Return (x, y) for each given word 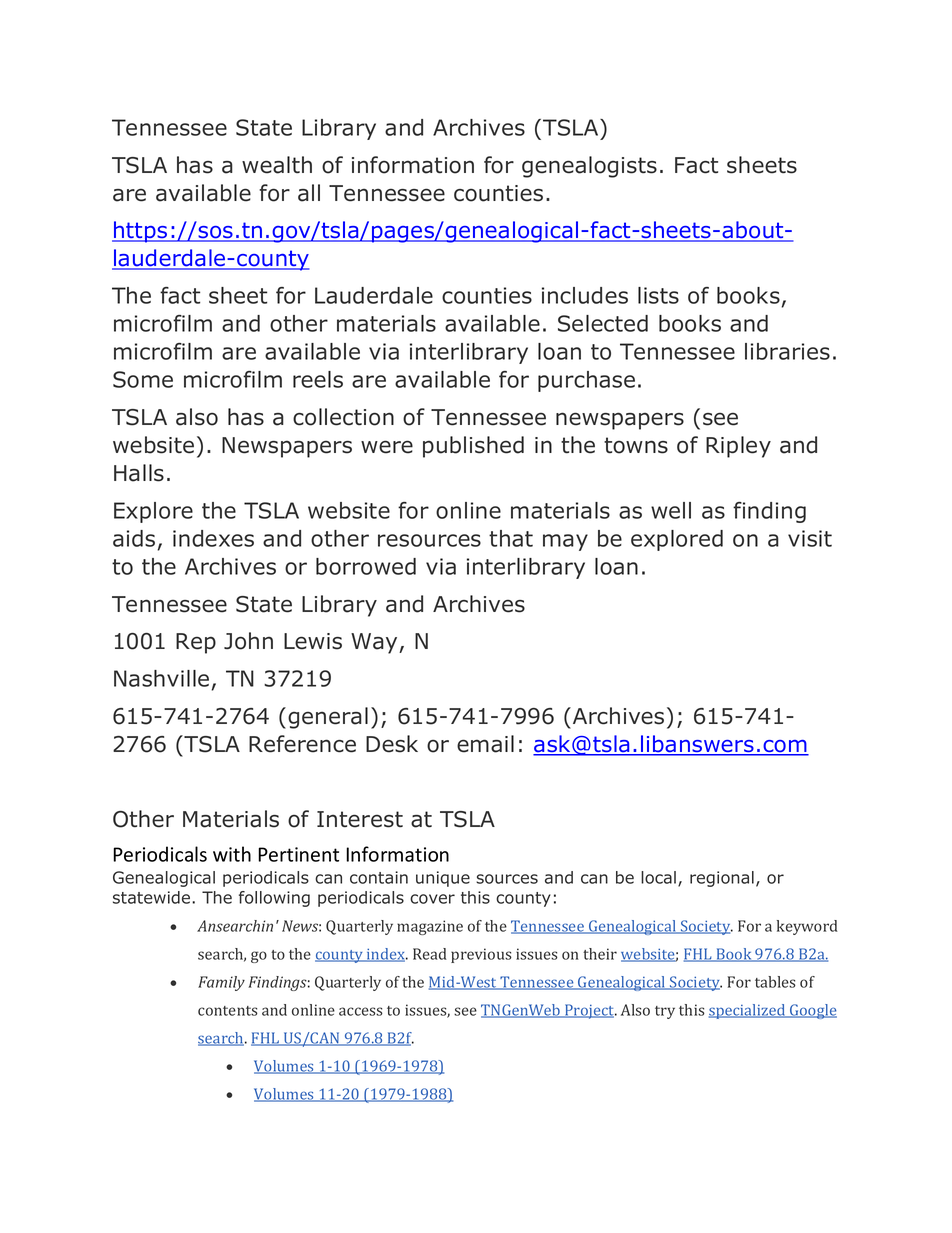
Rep (196, 643)
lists (658, 295)
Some (143, 379)
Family (221, 983)
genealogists (589, 167)
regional (722, 879)
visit (810, 538)
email (485, 744)
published (473, 447)
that (511, 538)
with (232, 854)
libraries (787, 351)
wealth (277, 165)
